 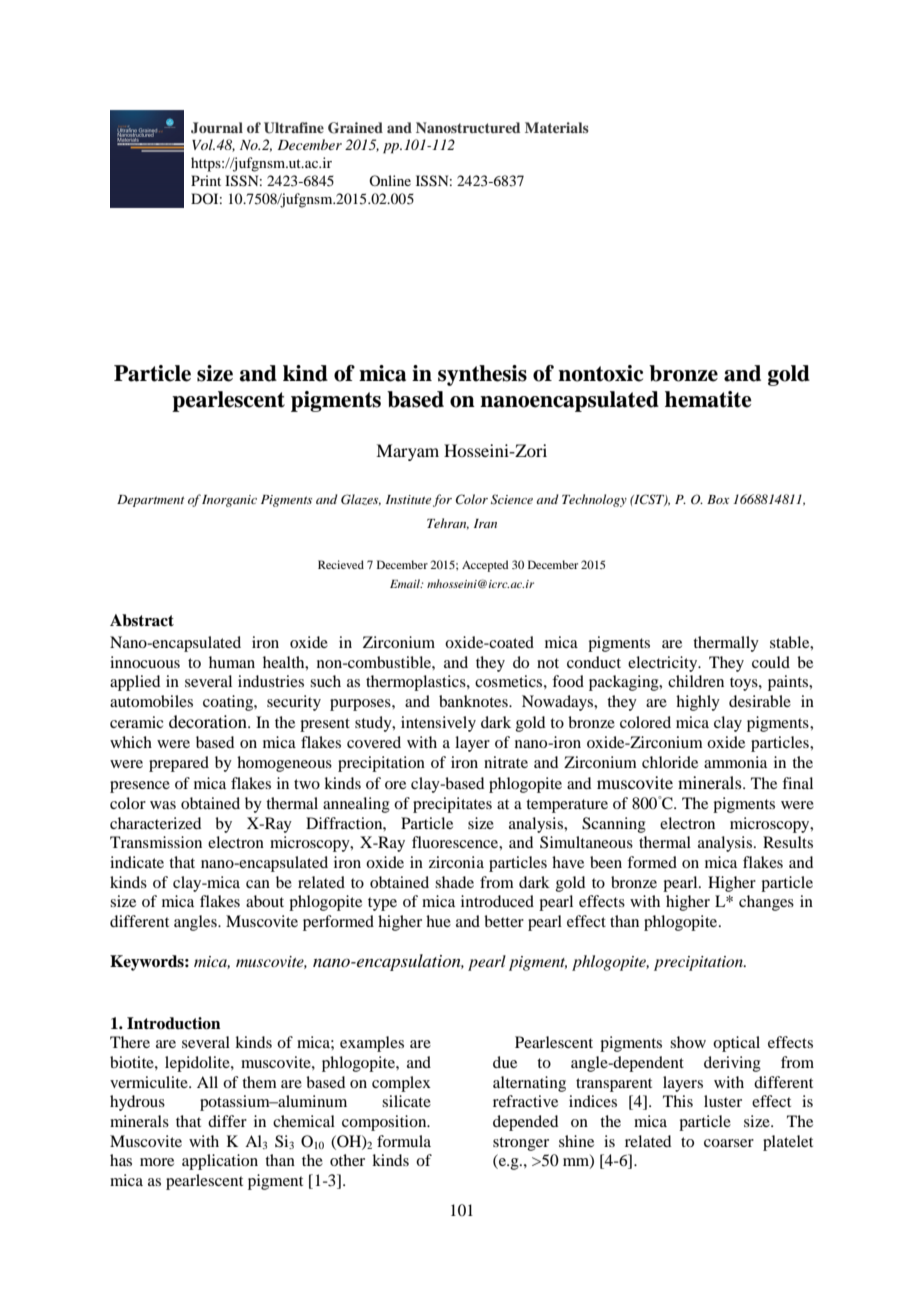 What do you see at coordinates (708, 399) in the screenshot?
I see `hematite` at bounding box center [708, 399].
